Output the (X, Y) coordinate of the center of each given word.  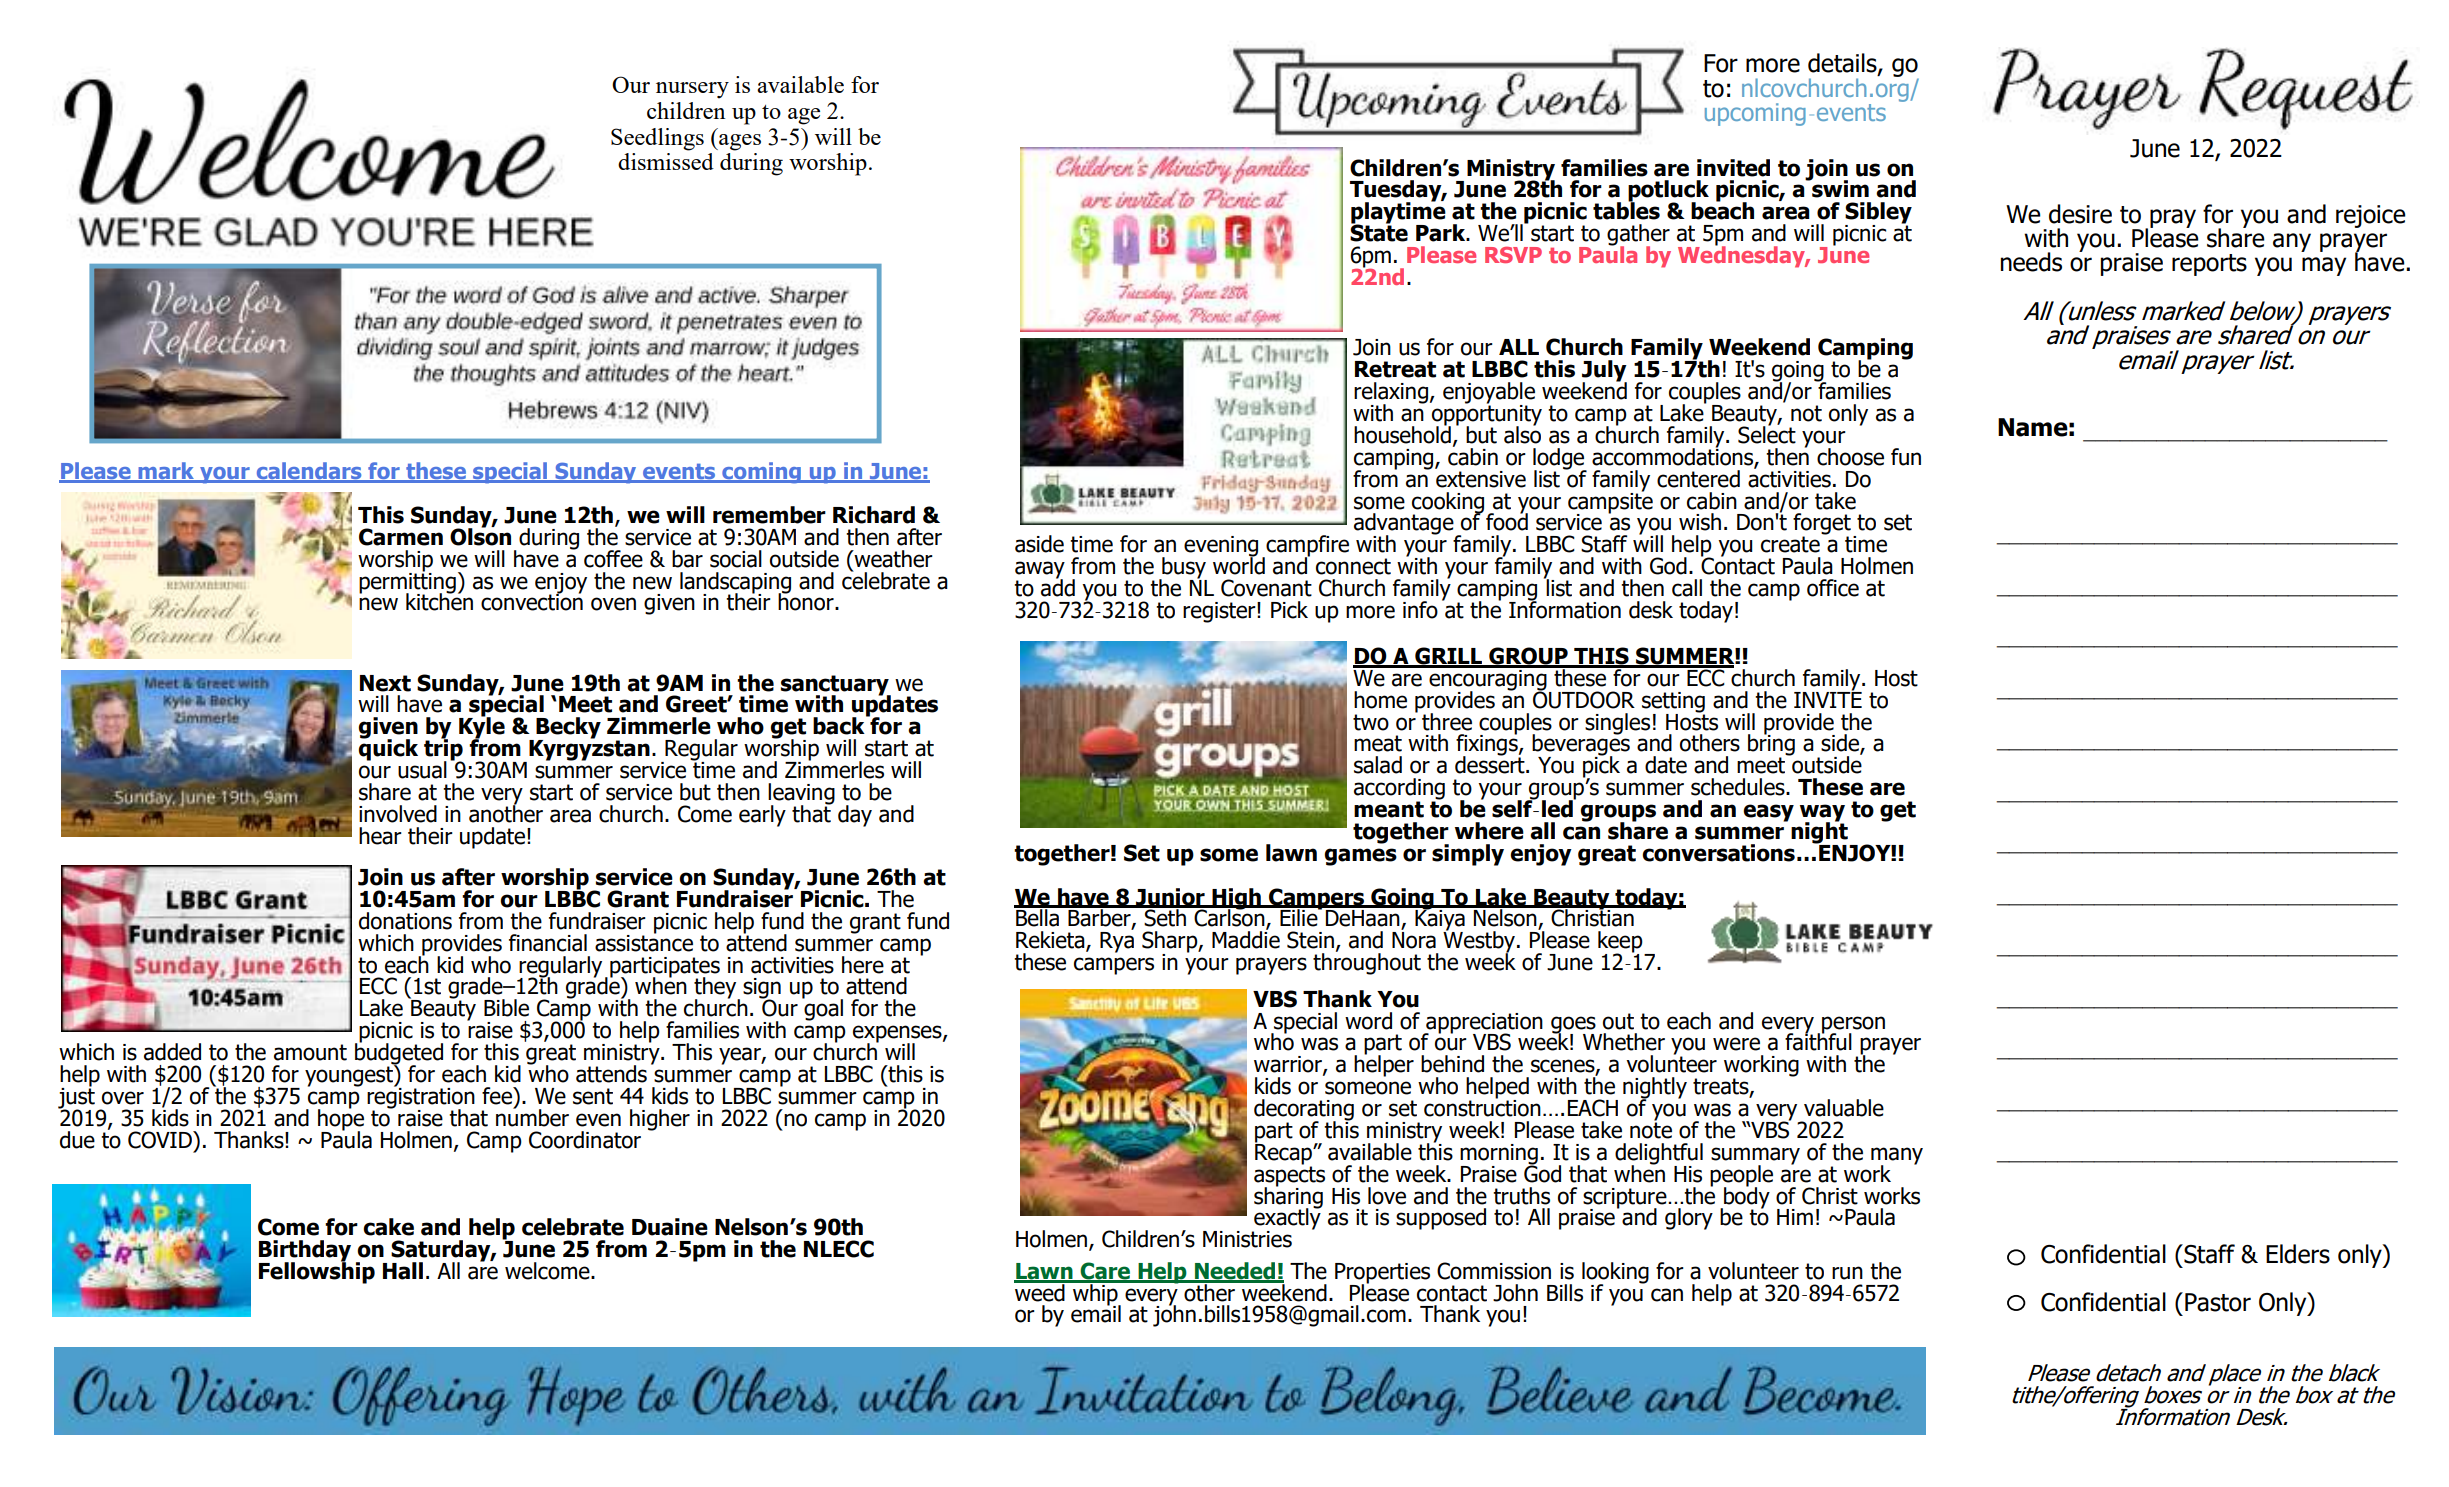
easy (1768, 813)
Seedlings (657, 139)
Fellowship (317, 1271)
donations (405, 921)
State (1379, 232)
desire (2080, 214)
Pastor (2218, 1302)
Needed (1235, 1272)
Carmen (401, 537)
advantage (1404, 525)
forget (1822, 525)
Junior (1170, 897)
